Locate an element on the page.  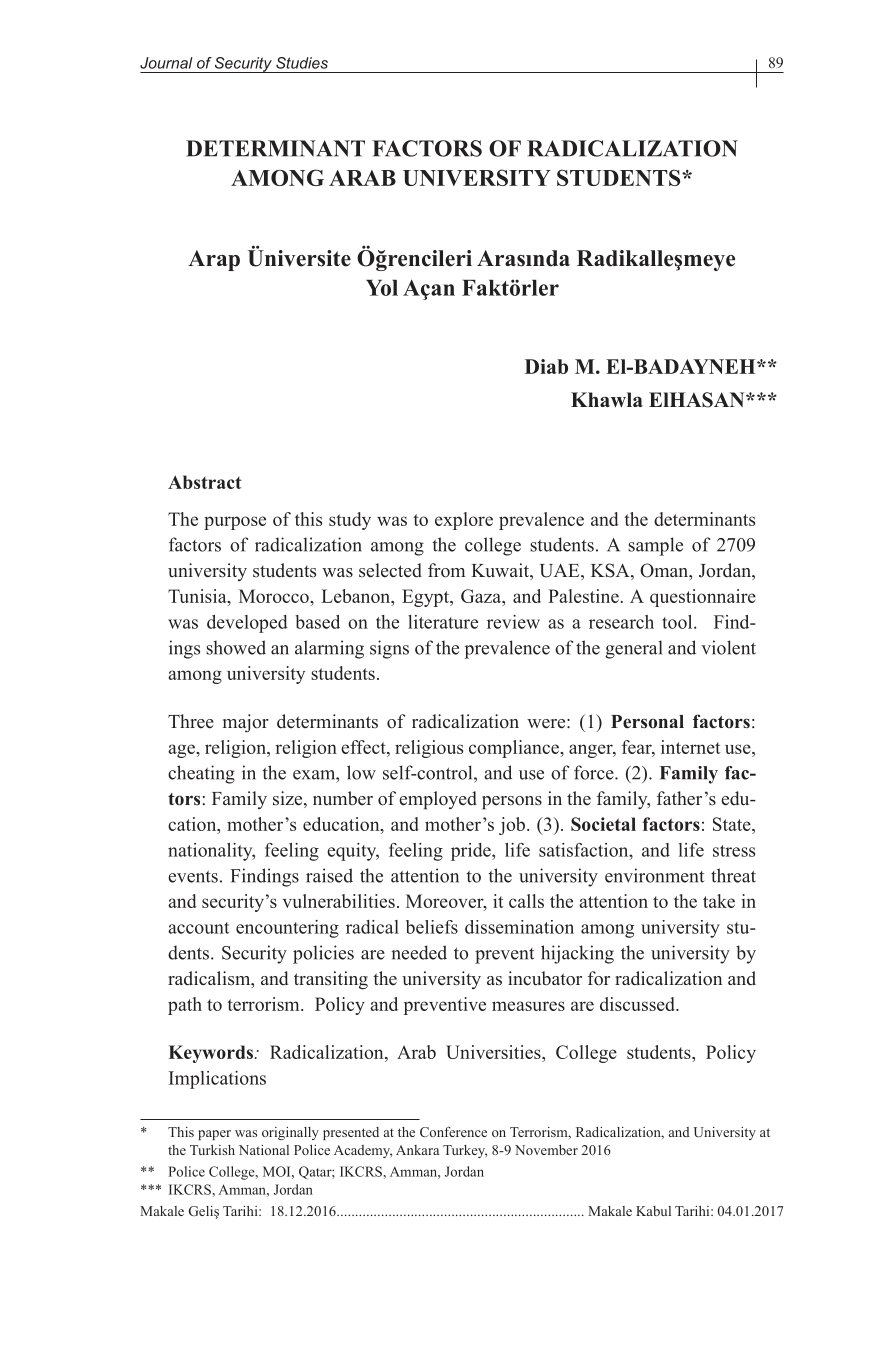
sample is located at coordinates (655, 546).
